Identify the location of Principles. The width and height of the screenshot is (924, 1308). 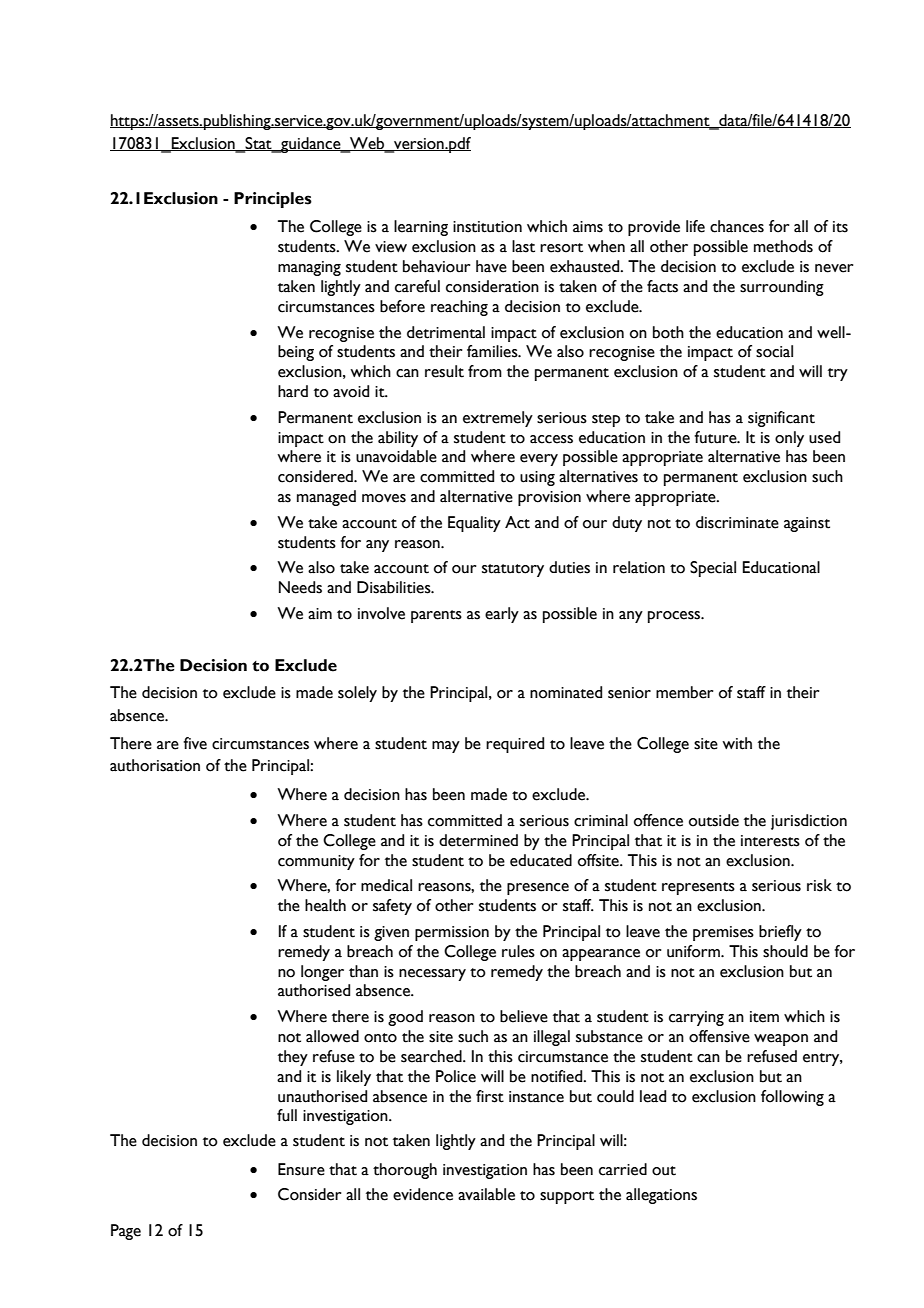
(273, 200).
